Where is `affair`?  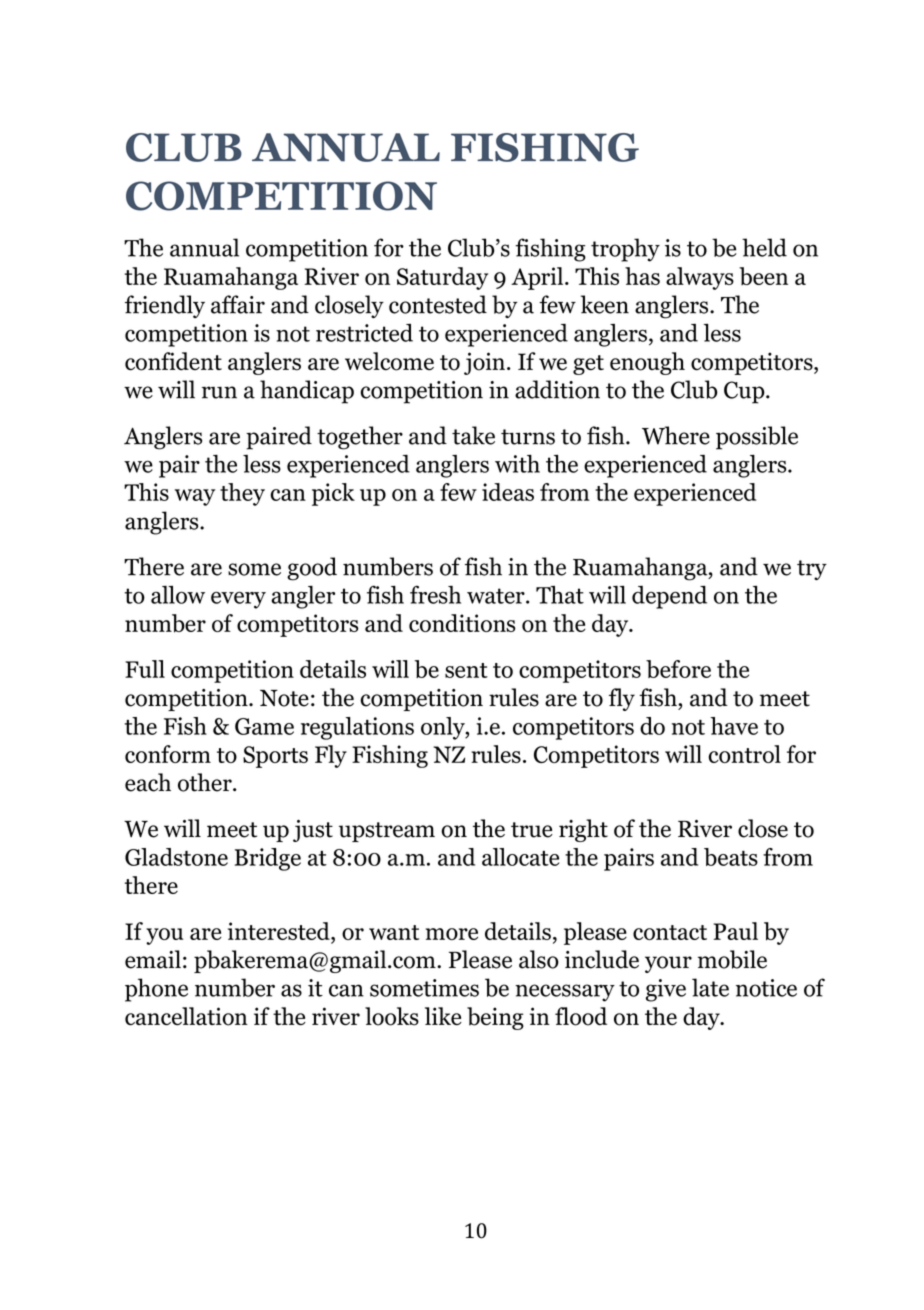
affair is located at coordinates (238, 304).
